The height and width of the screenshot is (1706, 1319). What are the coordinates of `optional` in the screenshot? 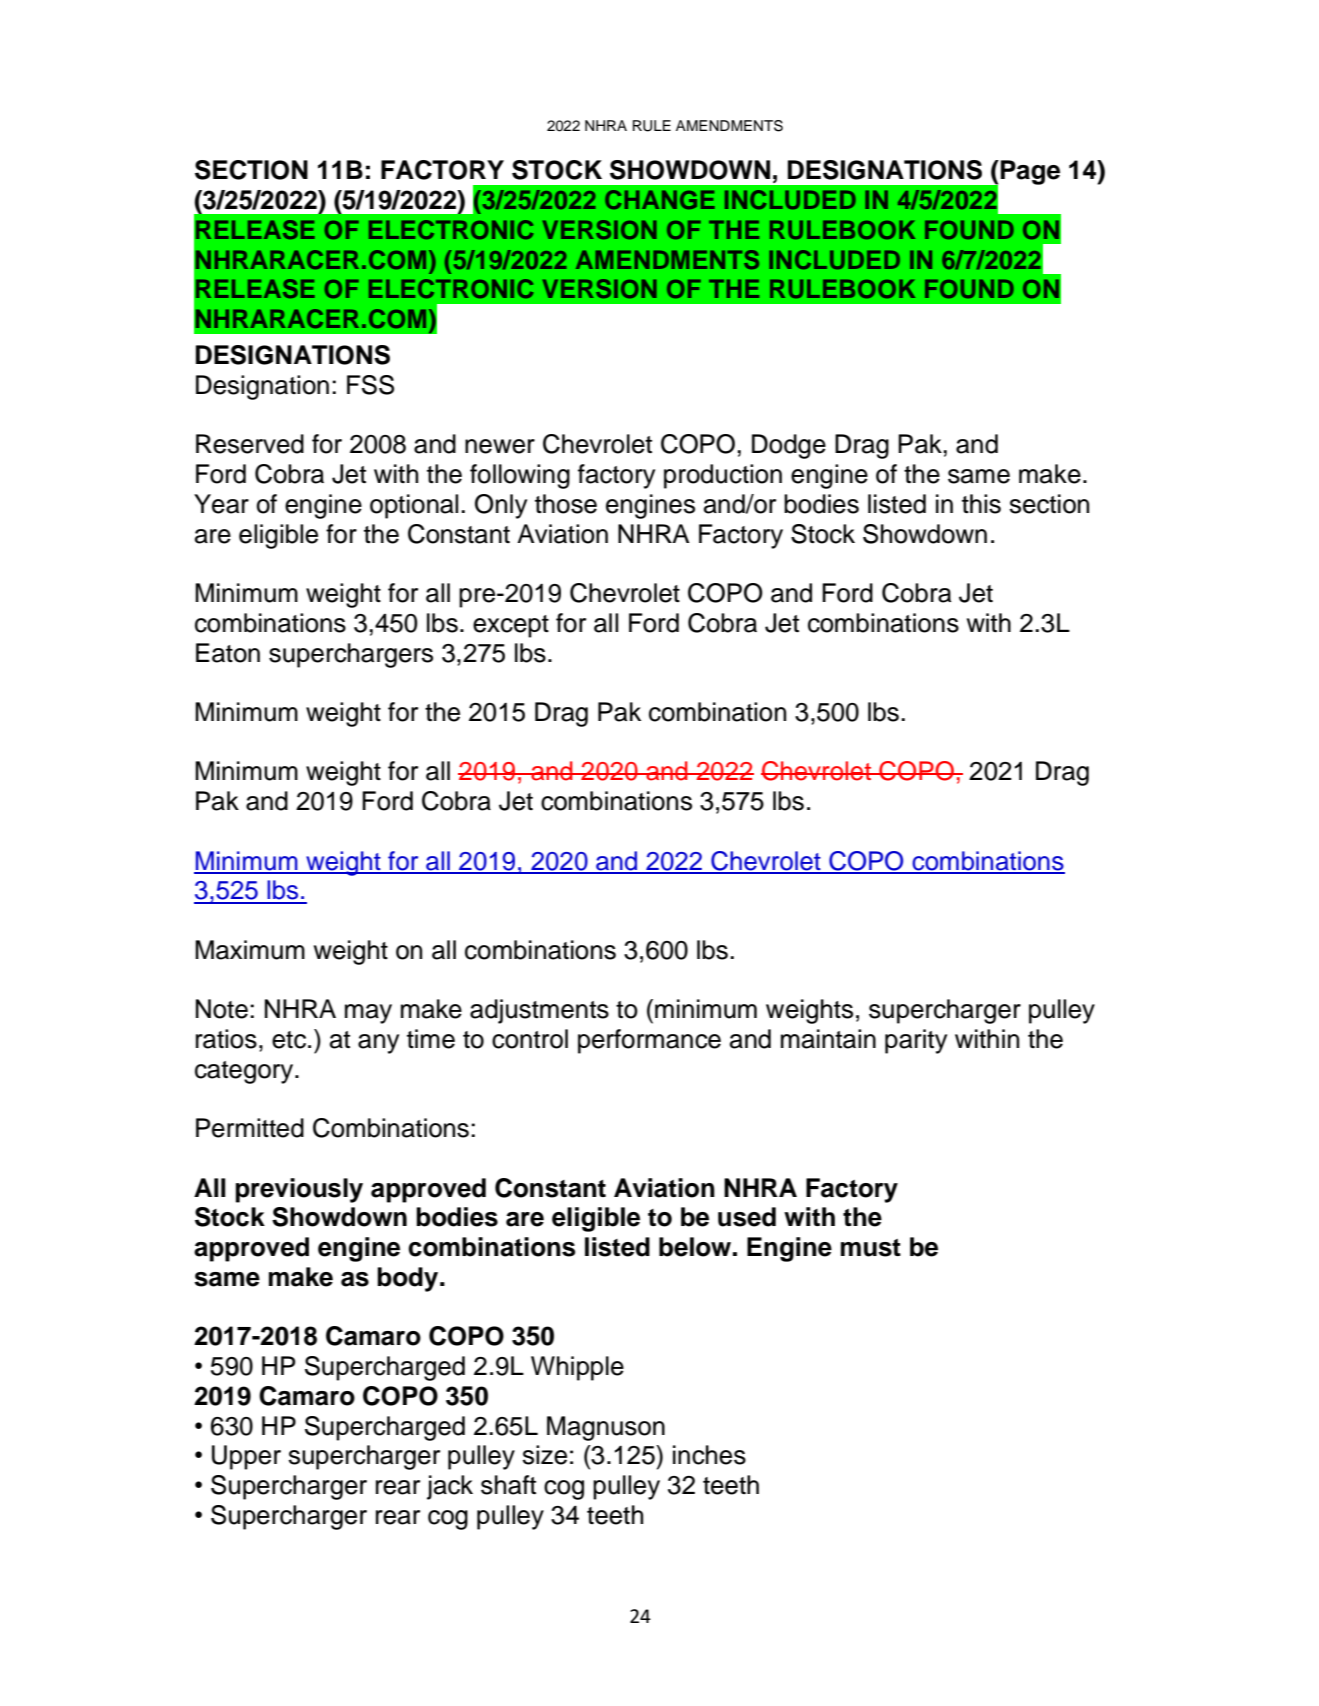 It's located at (414, 506).
